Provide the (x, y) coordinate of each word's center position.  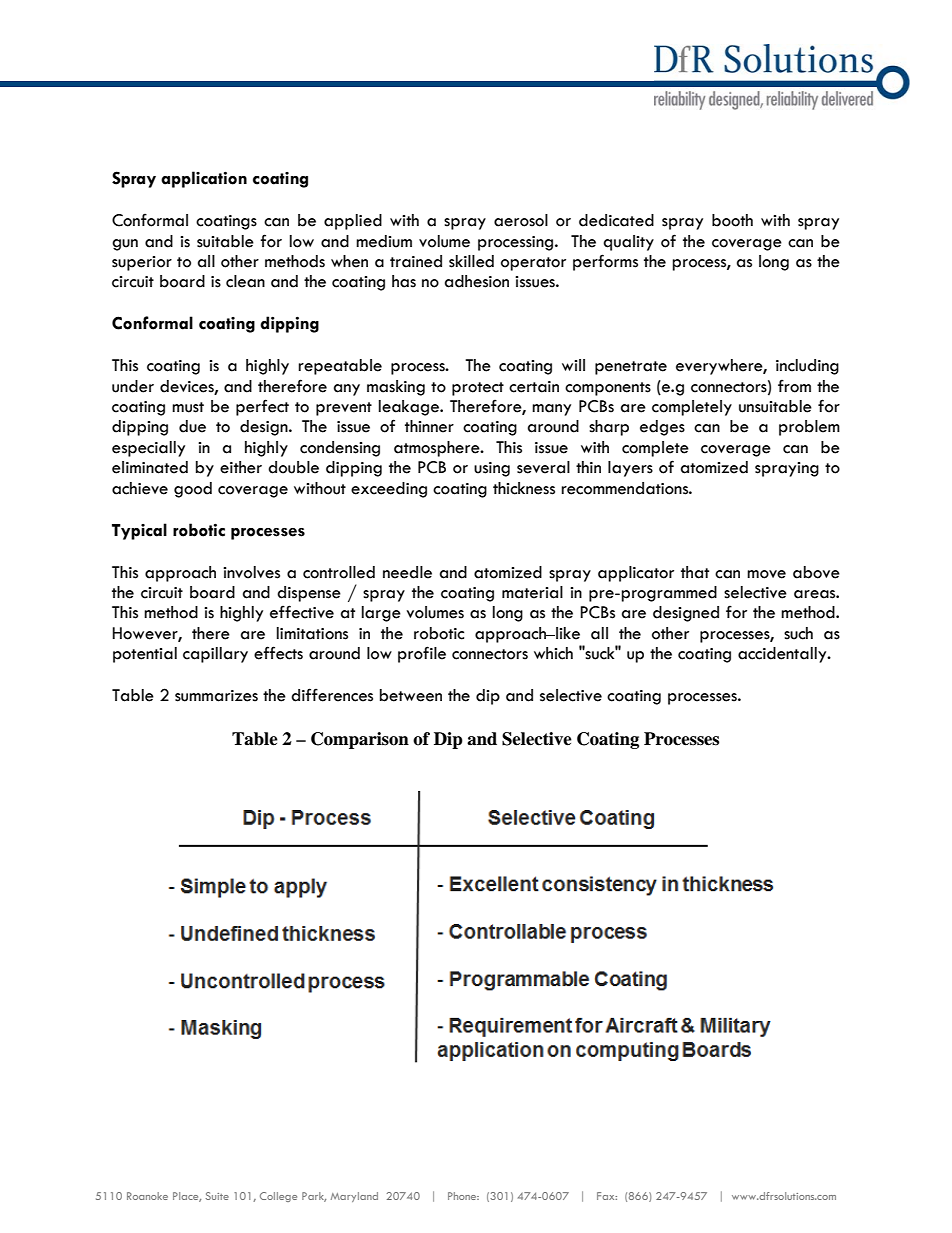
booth (732, 220)
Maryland (354, 1197)
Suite (217, 1196)
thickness (524, 488)
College (278, 1197)
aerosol (521, 220)
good (193, 490)
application (204, 179)
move (766, 574)
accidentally (783, 655)
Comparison (360, 740)
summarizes (216, 696)
